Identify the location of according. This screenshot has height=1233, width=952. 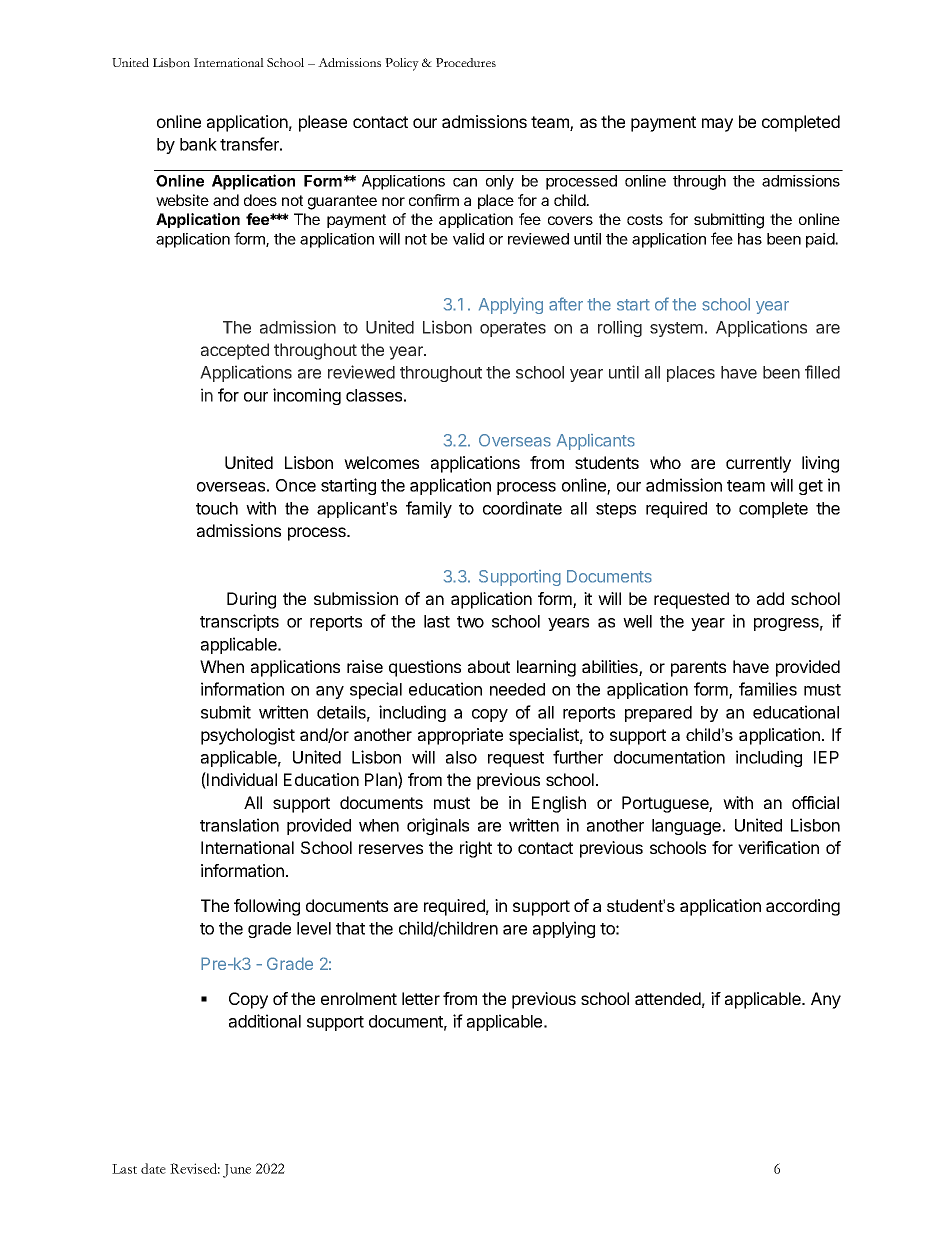
(803, 907).
